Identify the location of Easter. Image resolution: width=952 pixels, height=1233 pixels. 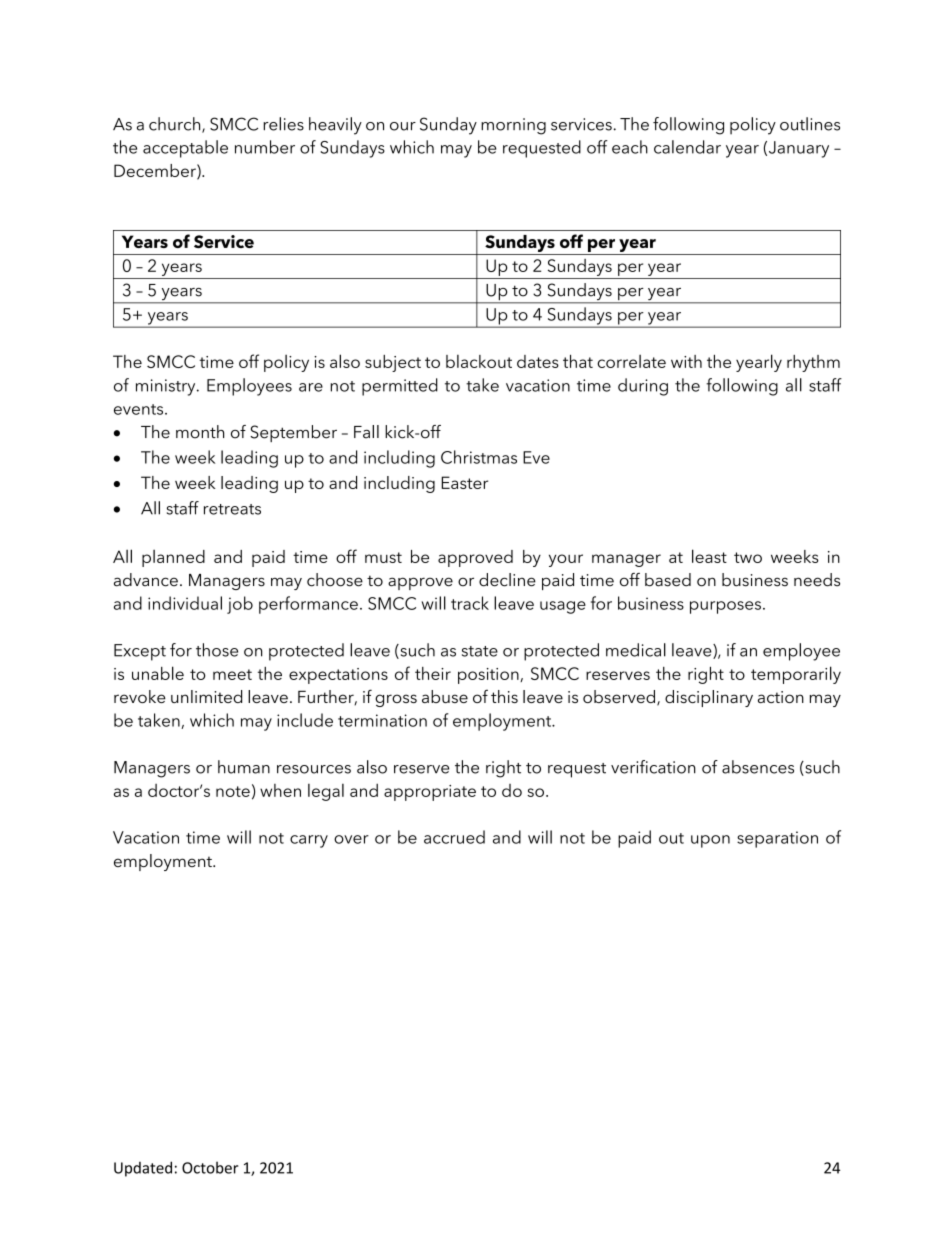
(464, 482).
